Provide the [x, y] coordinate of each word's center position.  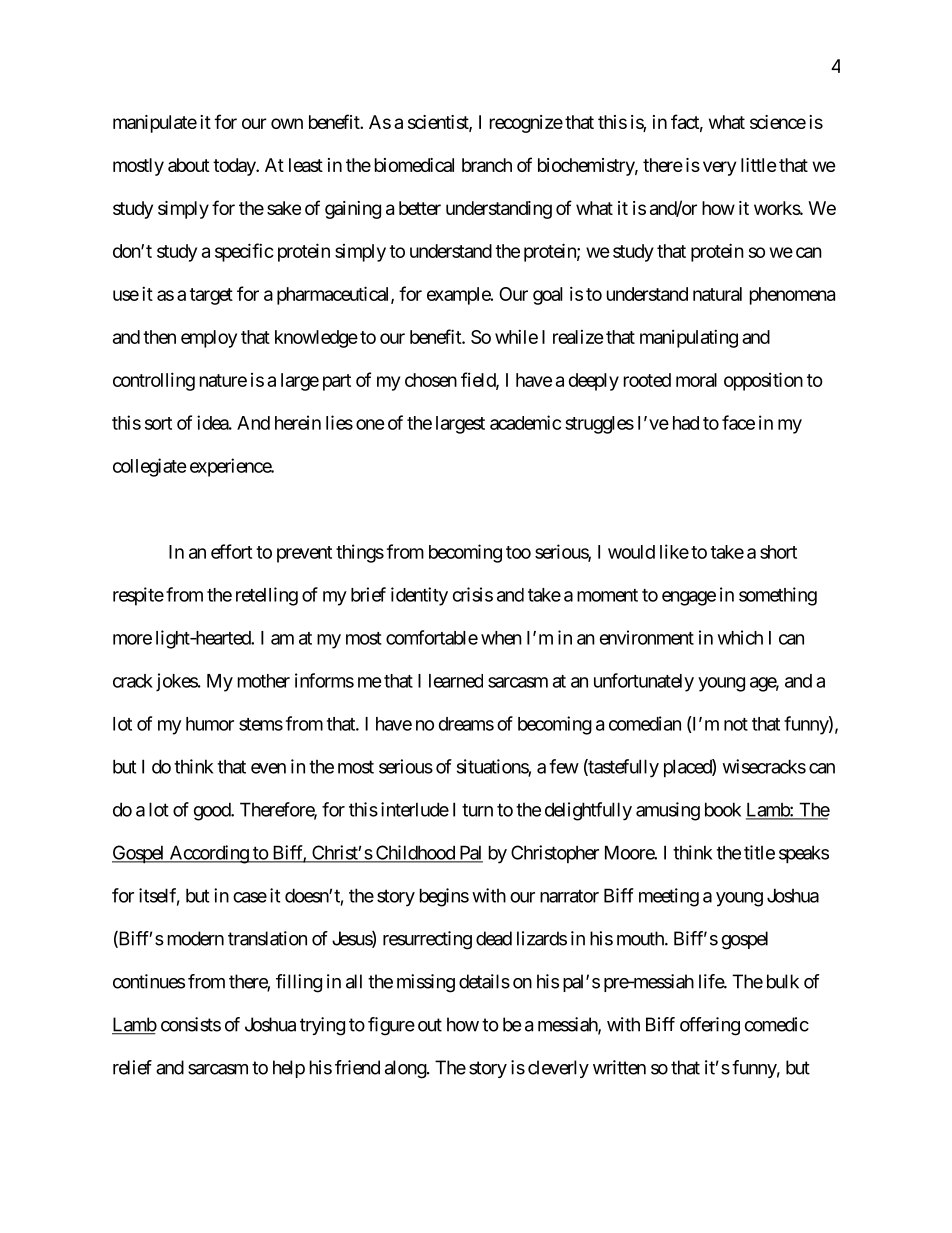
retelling [267, 596]
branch [487, 165]
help [289, 1069]
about [189, 165]
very [719, 168]
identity [419, 596]
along [406, 1069]
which [740, 637]
